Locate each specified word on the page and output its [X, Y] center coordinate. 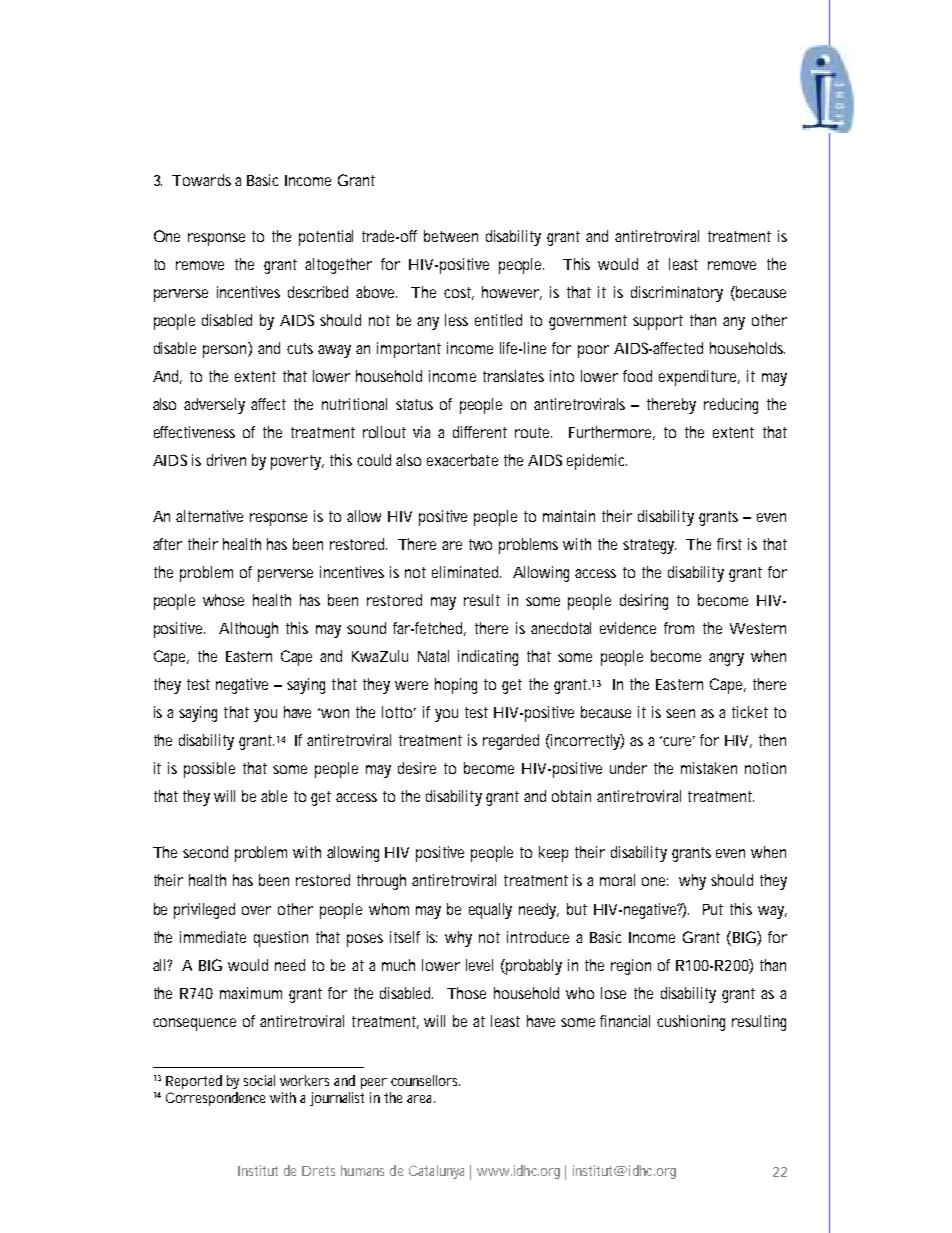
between [451, 236]
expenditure [699, 378]
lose [613, 993]
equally [490, 911]
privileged [204, 911]
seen [680, 713]
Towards [201, 180]
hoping [456, 686]
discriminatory [677, 294]
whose [223, 600]
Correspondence [215, 1099]
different [480, 432]
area [421, 1099]
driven [226, 460]
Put [713, 909]
